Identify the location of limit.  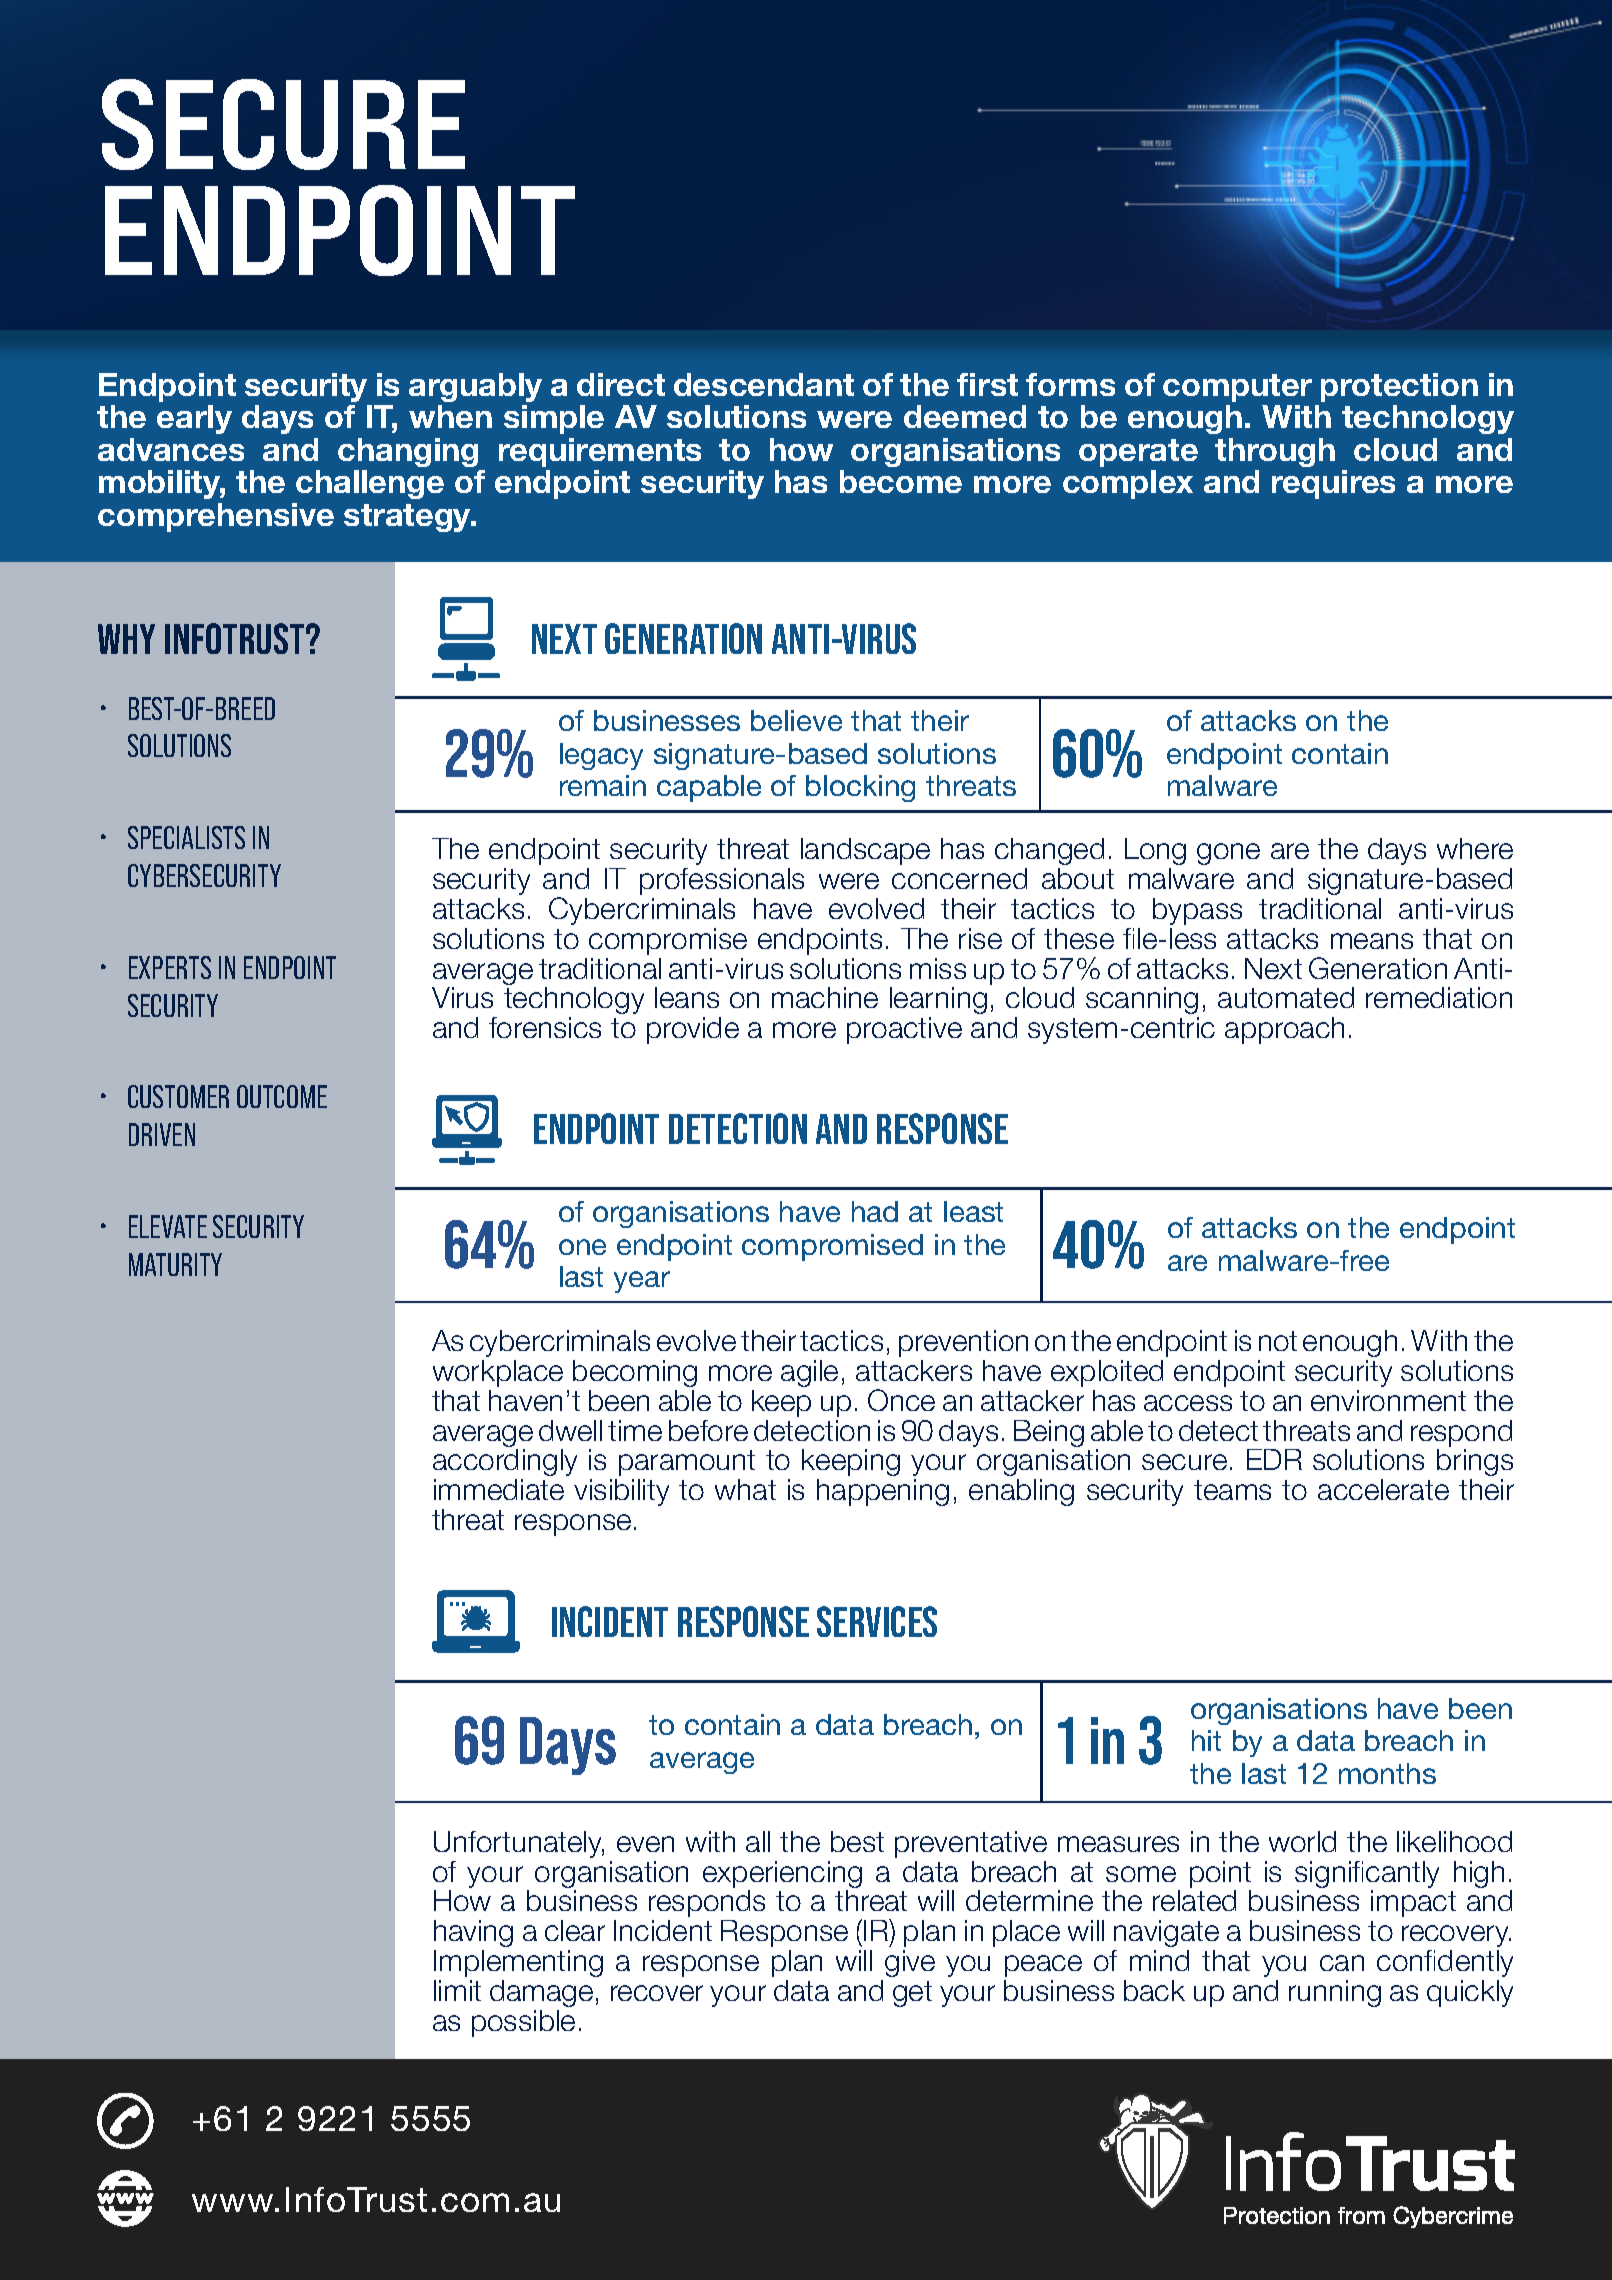
(457, 1990).
